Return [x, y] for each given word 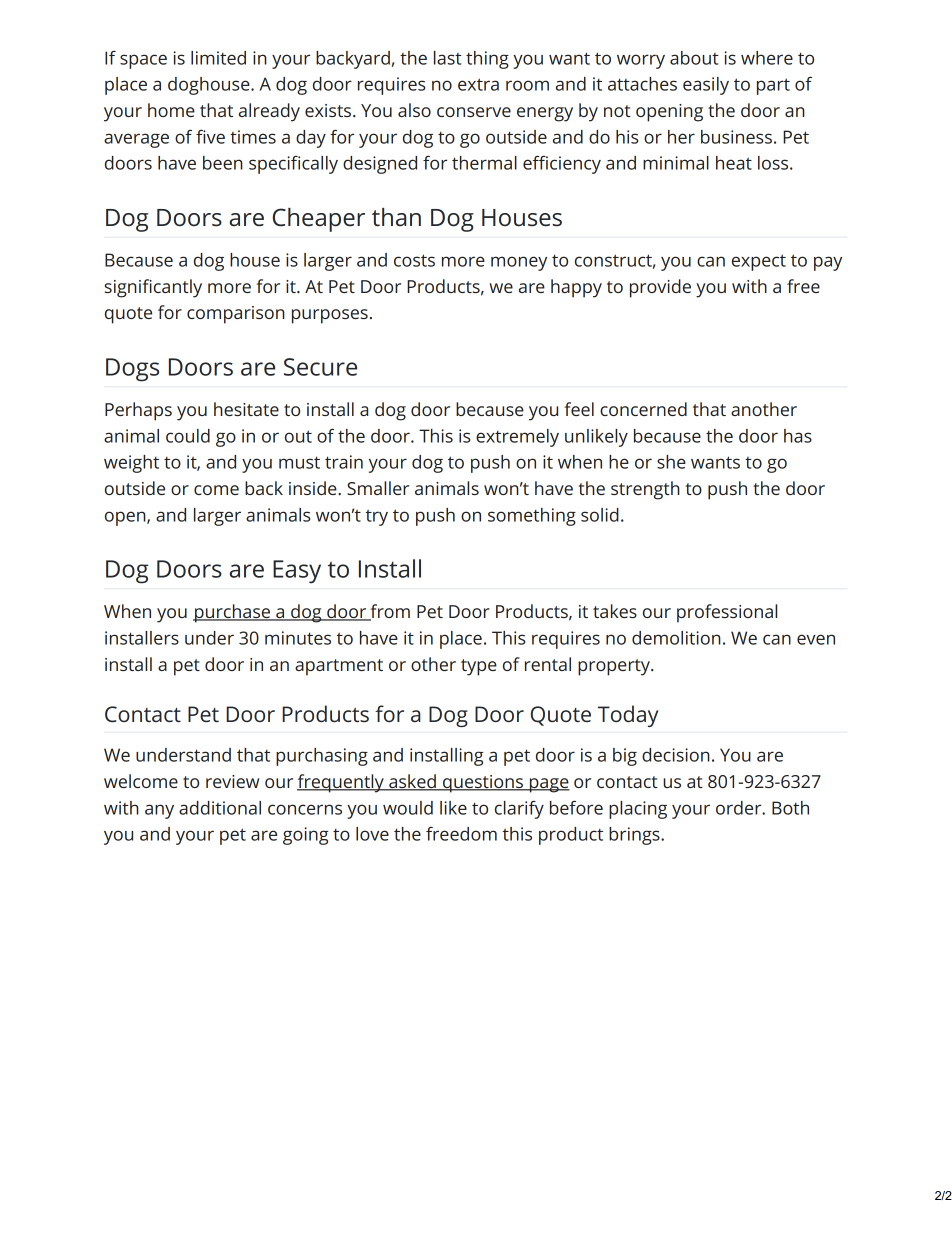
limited [218, 58]
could [188, 436]
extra [478, 84]
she [671, 462]
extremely [517, 438]
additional [220, 808]
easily [706, 86]
